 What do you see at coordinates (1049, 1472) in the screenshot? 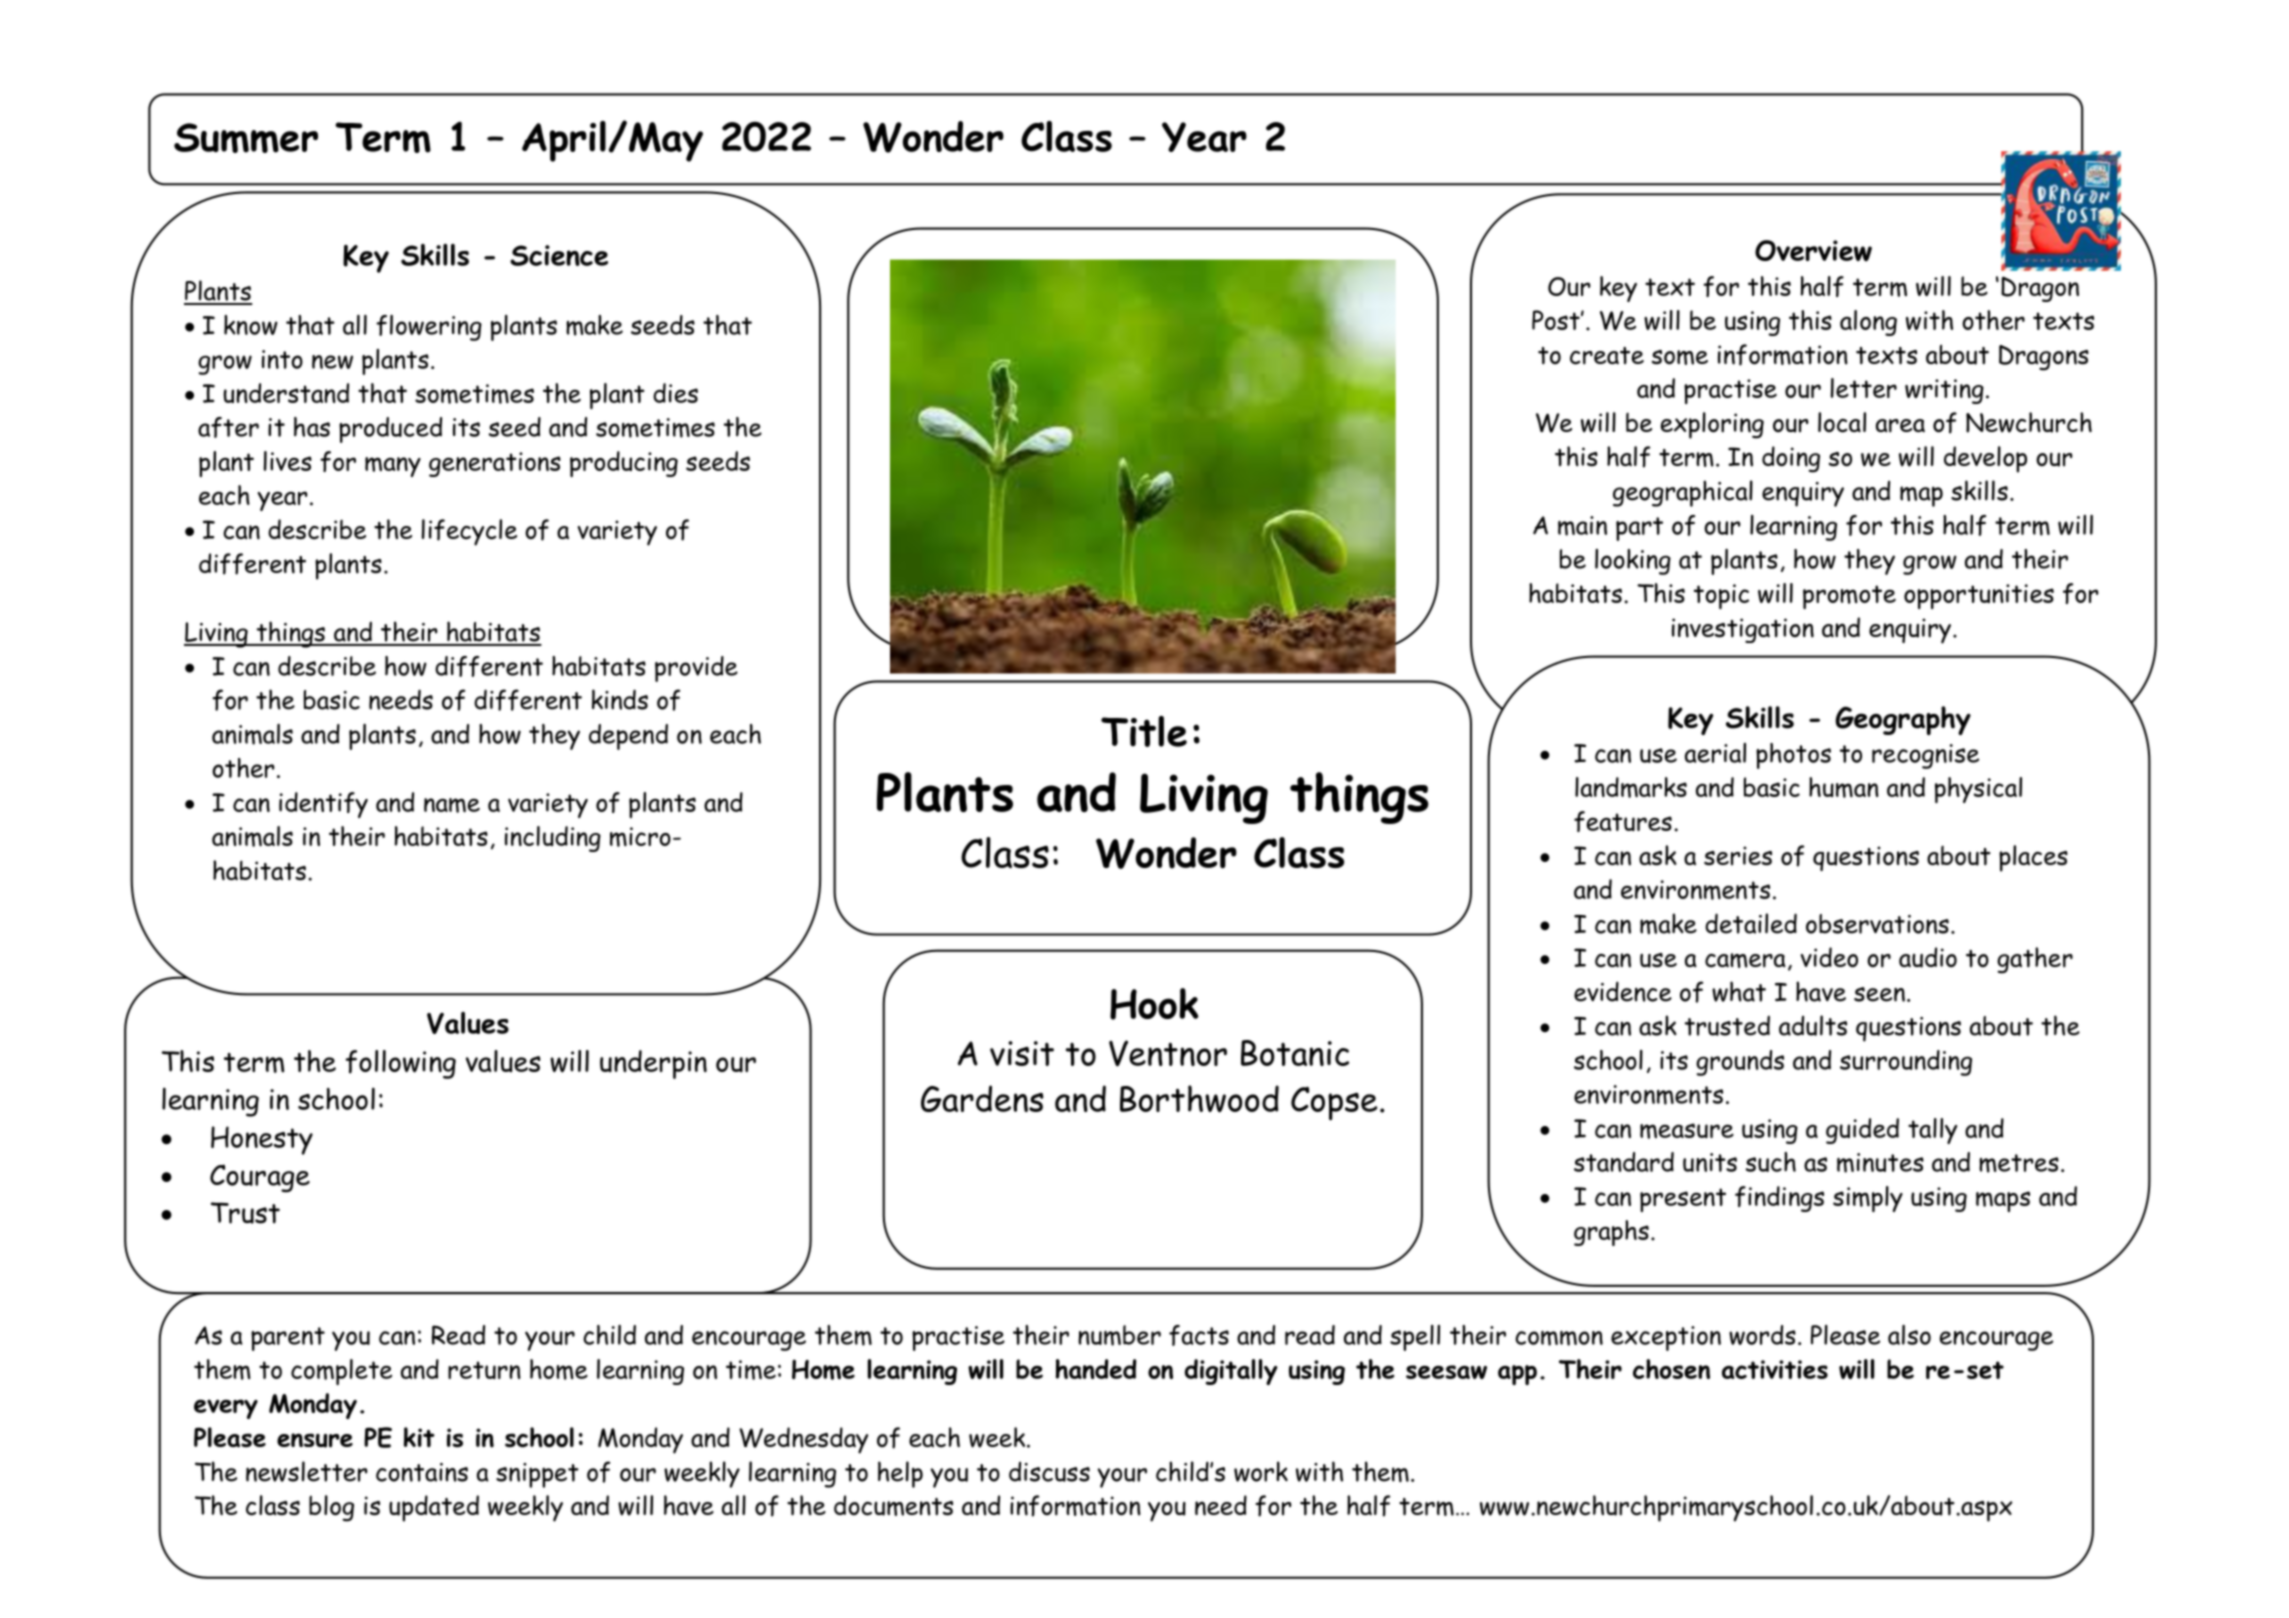
I see `discuss` at bounding box center [1049, 1472].
